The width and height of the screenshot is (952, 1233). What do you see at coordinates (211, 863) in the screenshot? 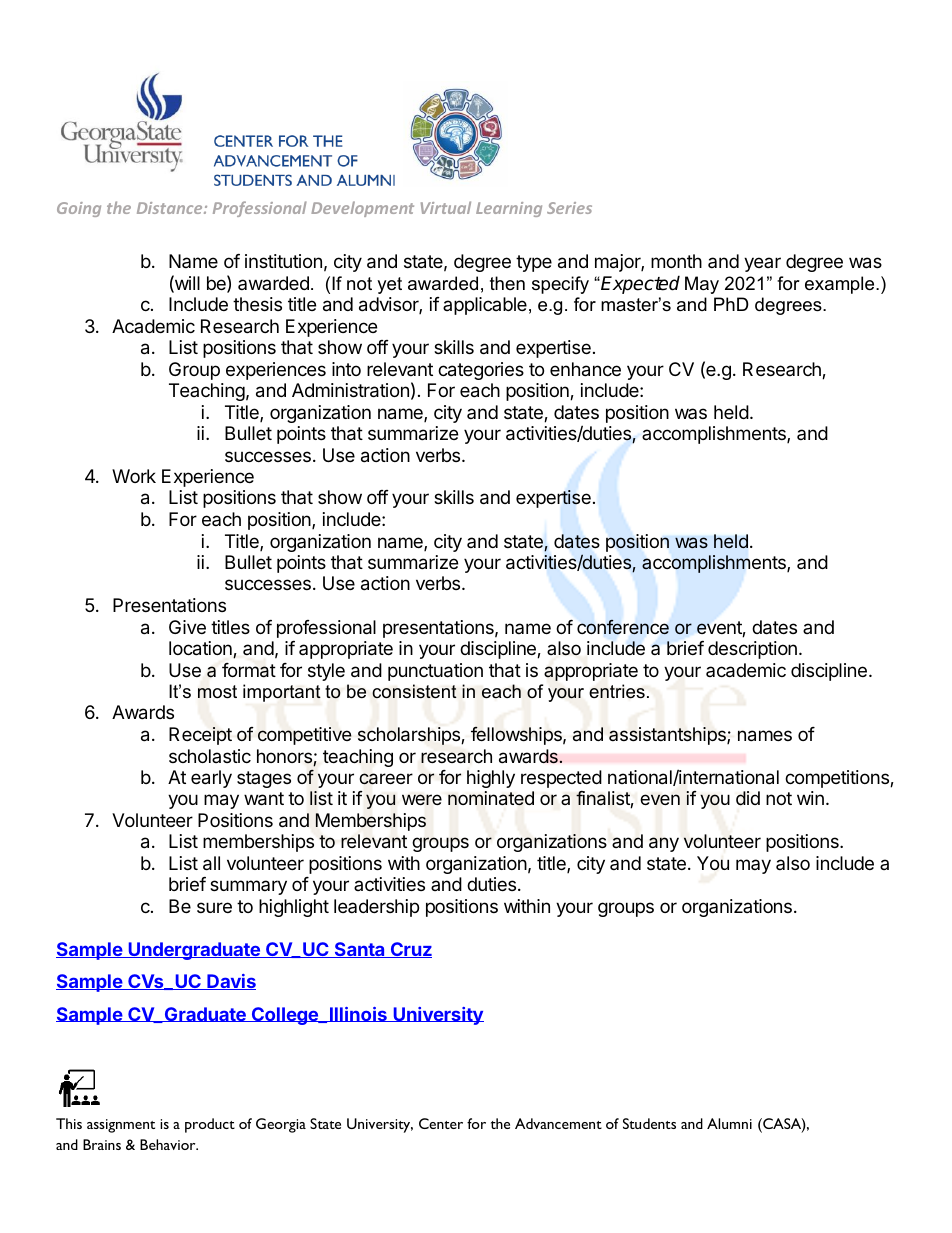
I see `all` at bounding box center [211, 863].
